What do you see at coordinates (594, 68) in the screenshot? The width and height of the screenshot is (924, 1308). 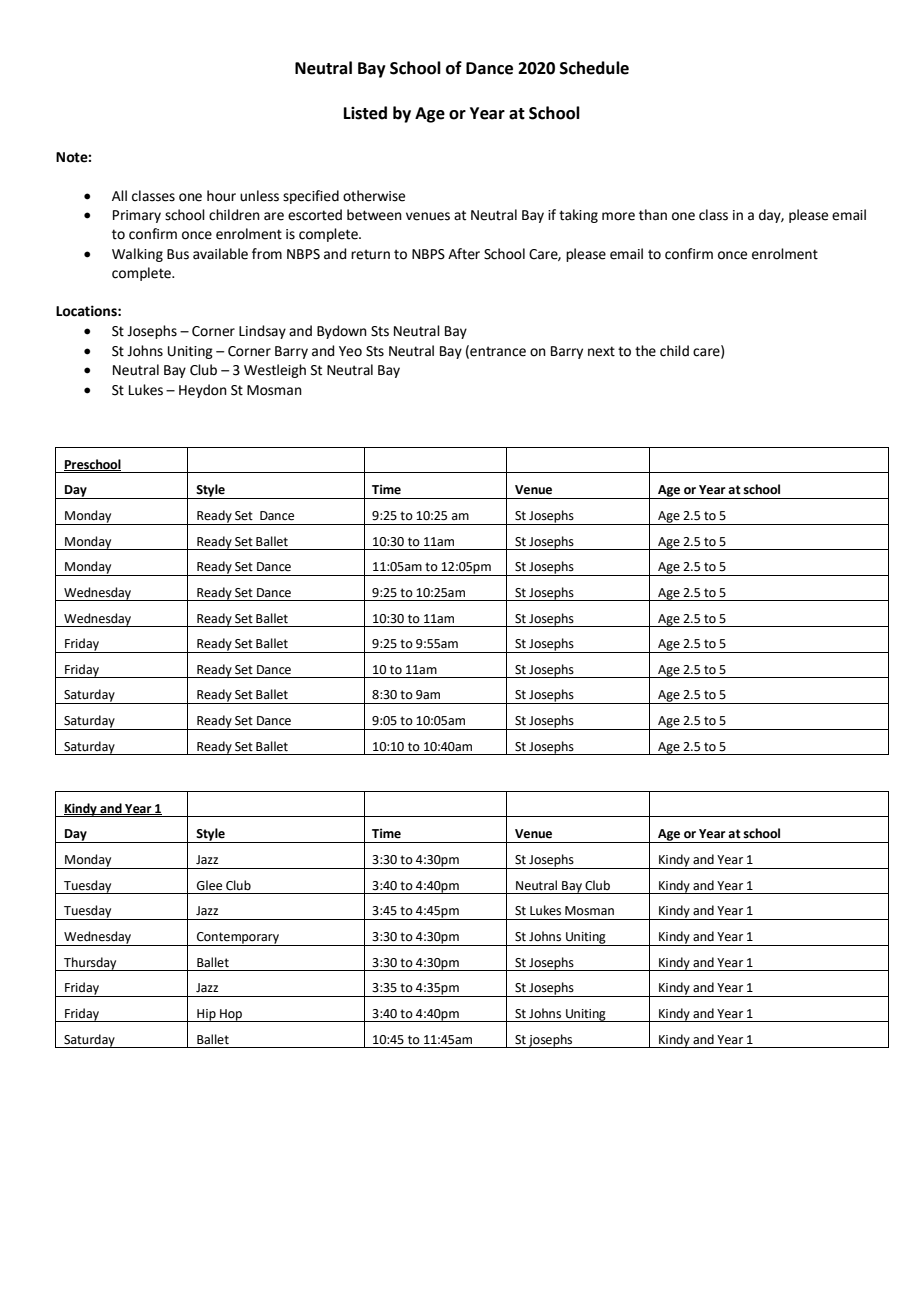 I see `Schedule` at bounding box center [594, 68].
